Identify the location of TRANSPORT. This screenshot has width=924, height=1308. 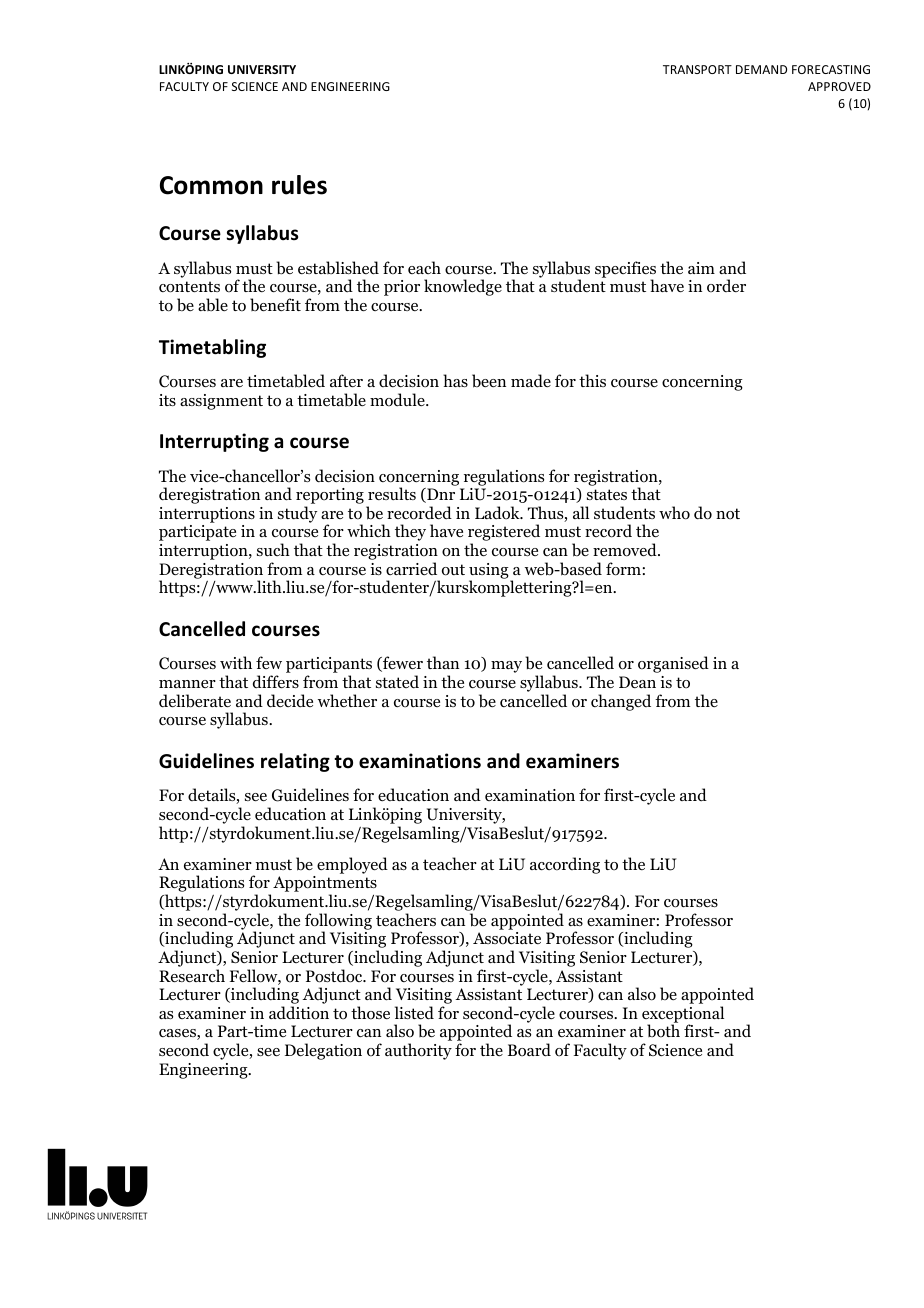
(697, 69).
